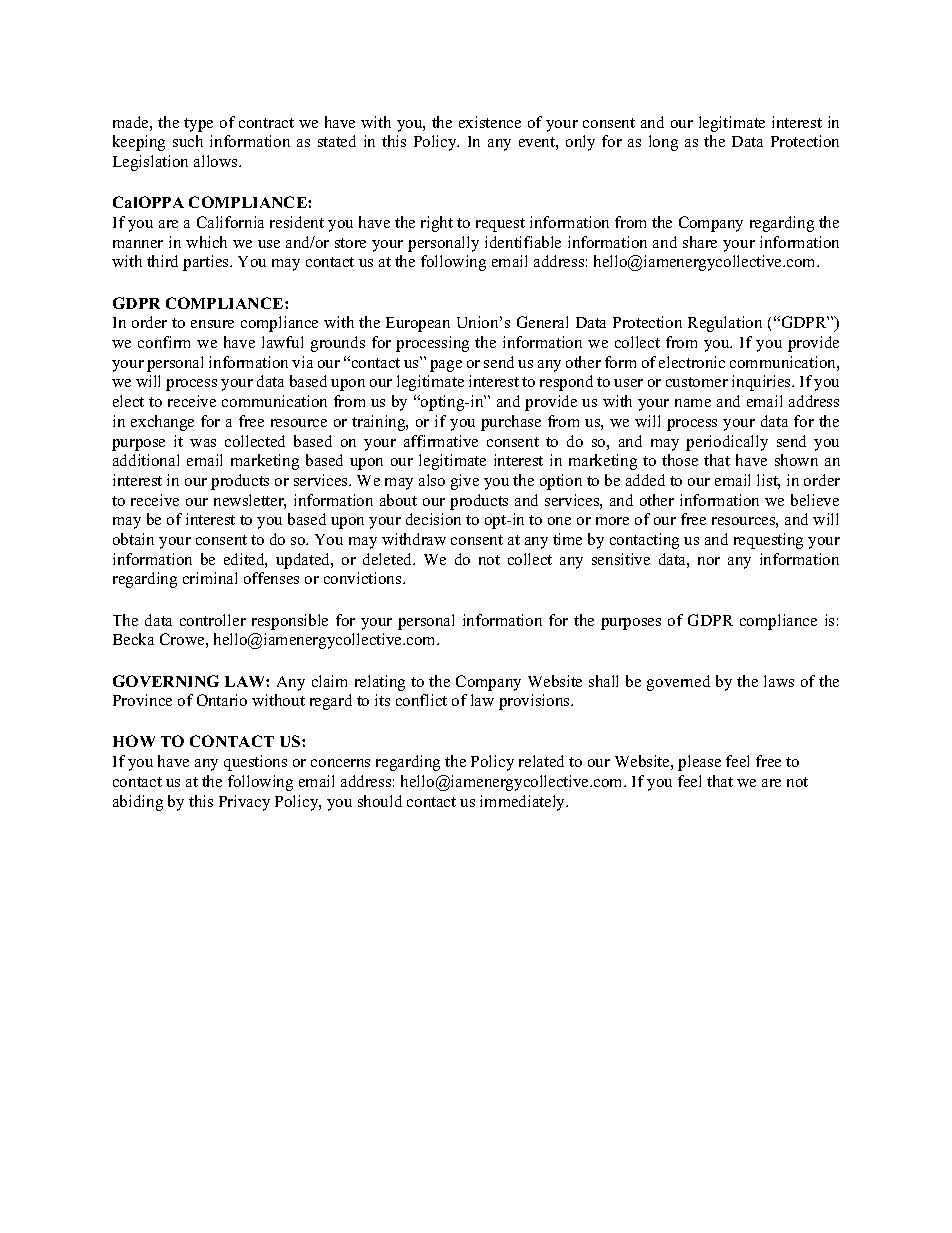 The height and width of the screenshot is (1233, 952). I want to click on such, so click(188, 141).
